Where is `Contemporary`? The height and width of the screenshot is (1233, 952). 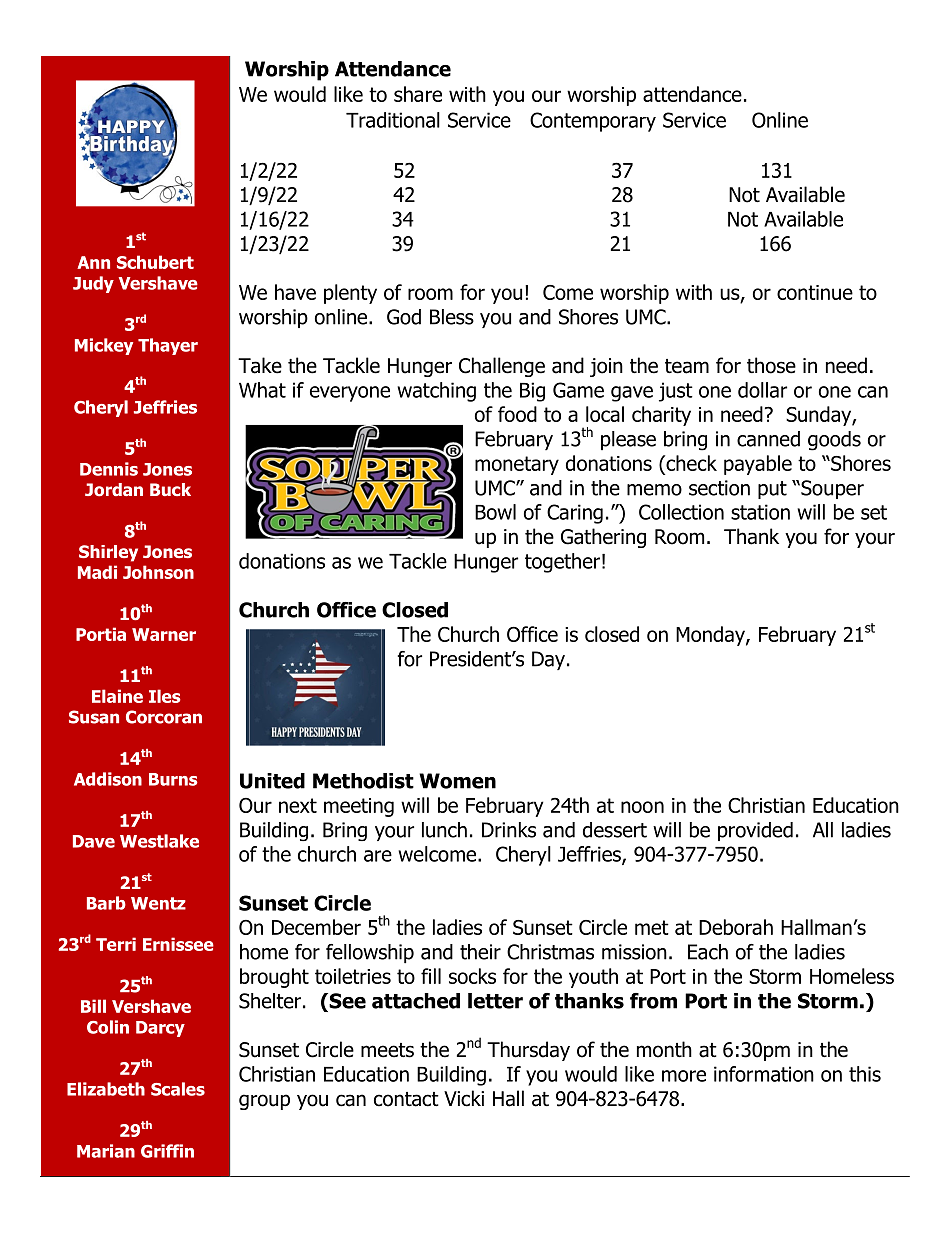
Contemporary is located at coordinates (593, 122).
